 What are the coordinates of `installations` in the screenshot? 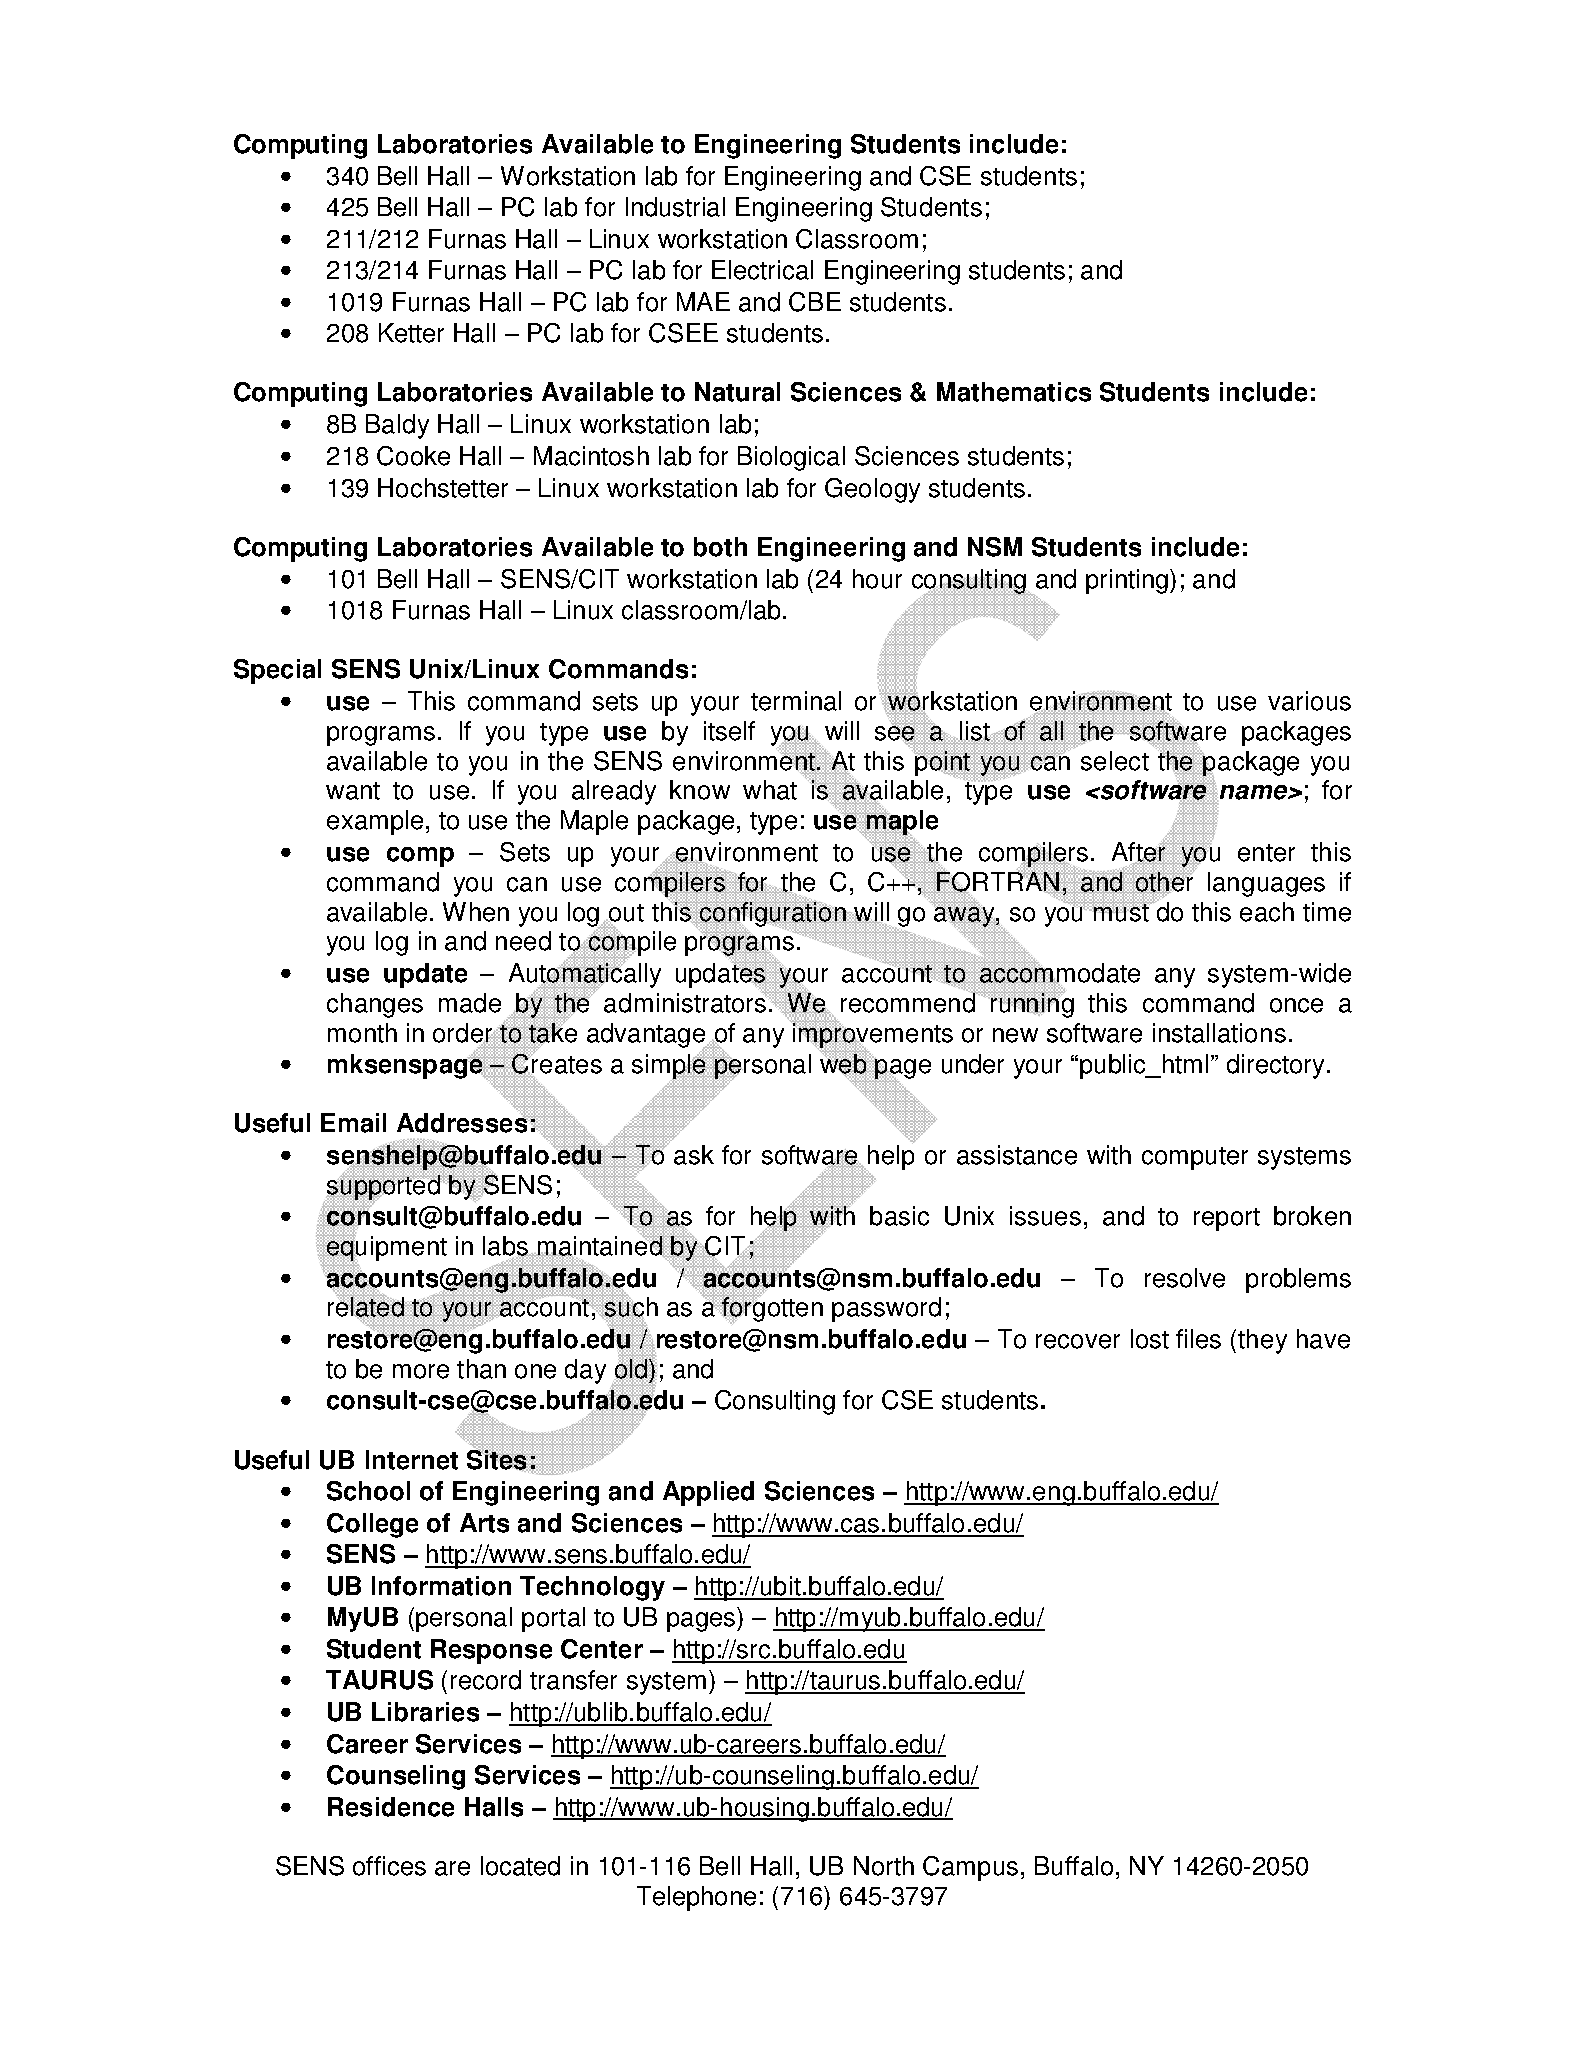 It's located at (1219, 1033).
